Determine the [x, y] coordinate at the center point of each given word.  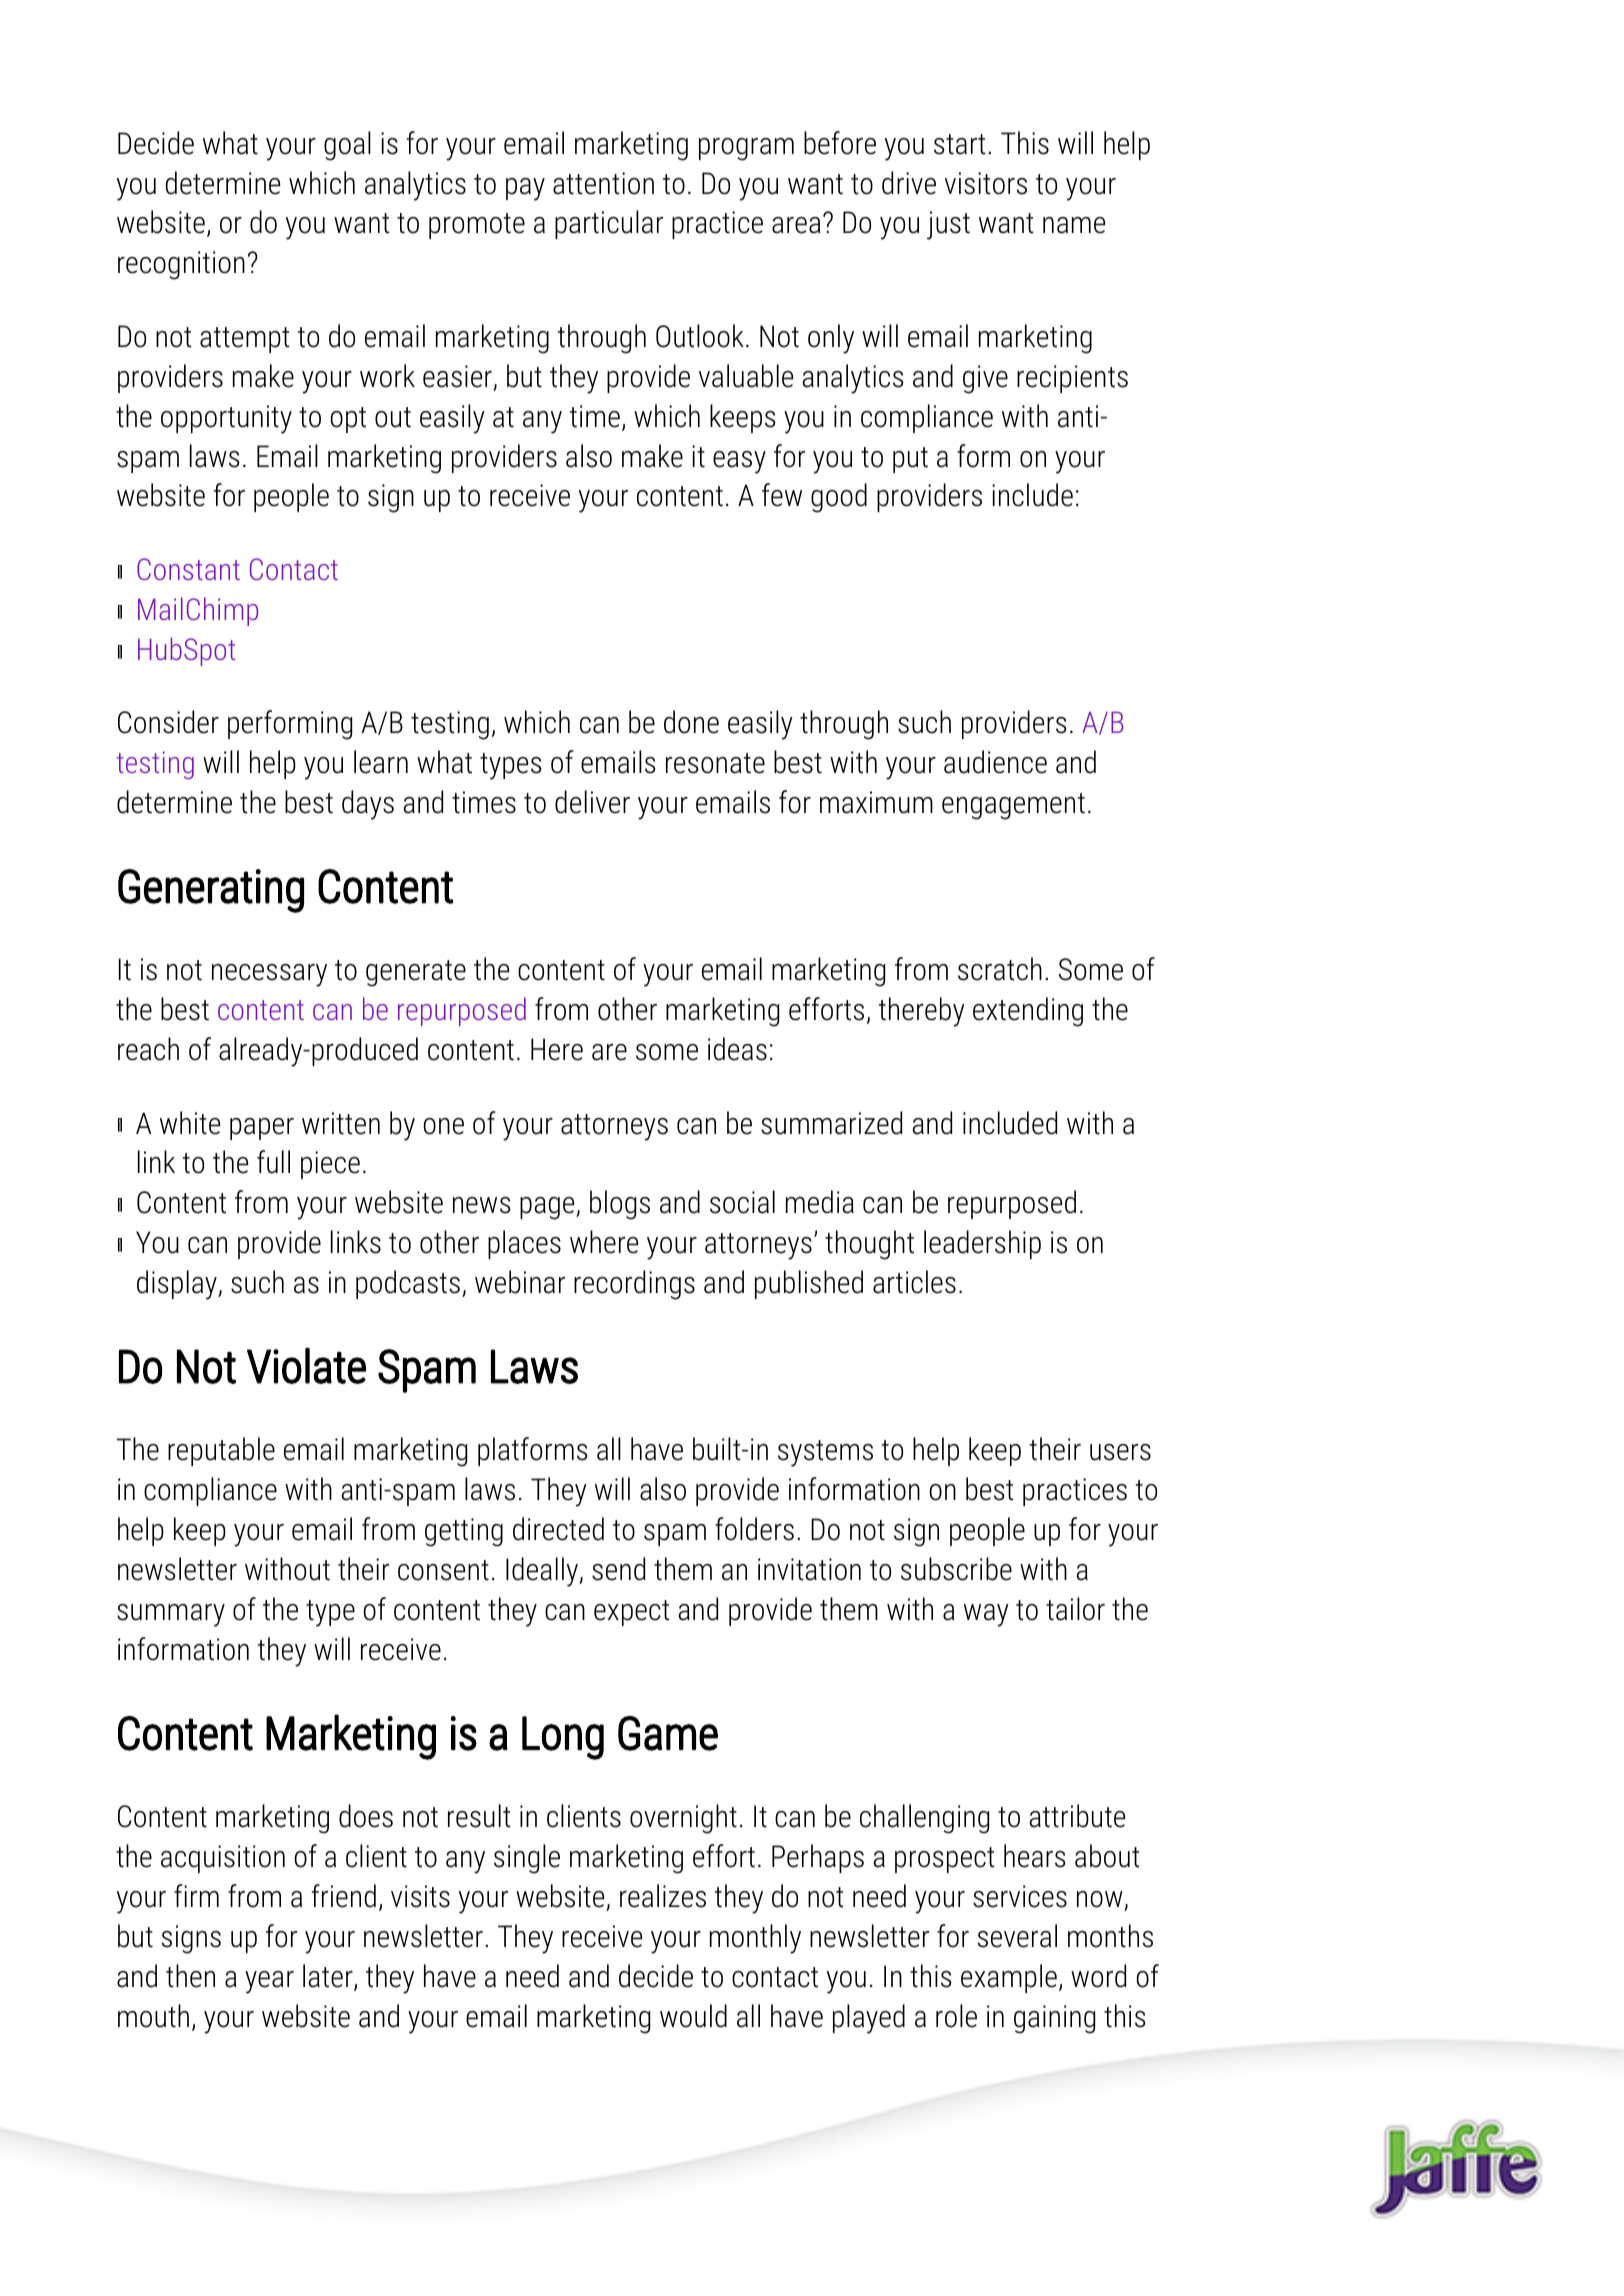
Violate [306, 1366]
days [368, 805]
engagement [1013, 806]
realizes [663, 1896]
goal [347, 146]
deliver [592, 802]
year [269, 1982]
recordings [634, 1285]
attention [603, 183]
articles [914, 1282]
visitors [986, 183]
